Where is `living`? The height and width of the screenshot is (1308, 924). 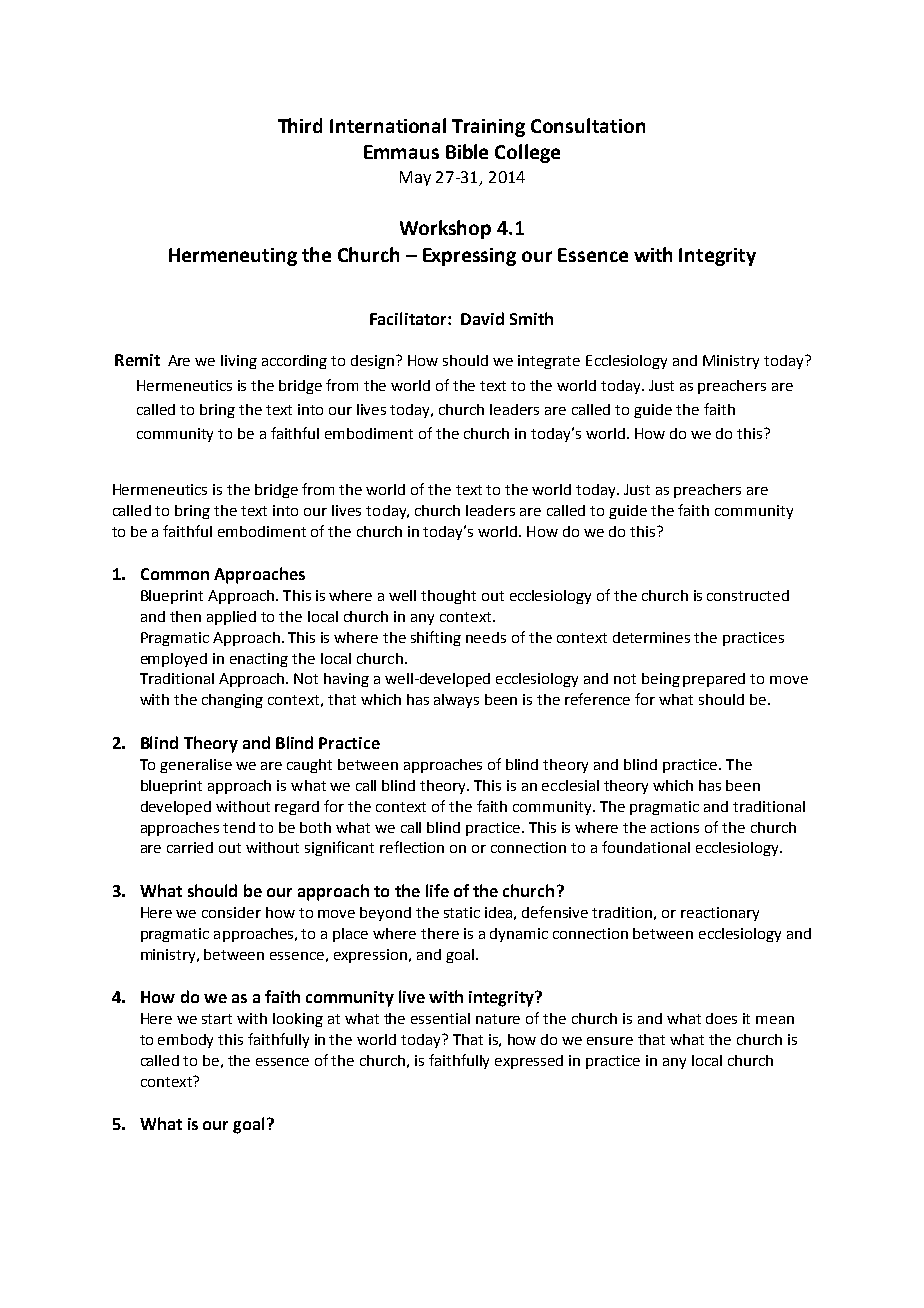 living is located at coordinates (239, 362).
